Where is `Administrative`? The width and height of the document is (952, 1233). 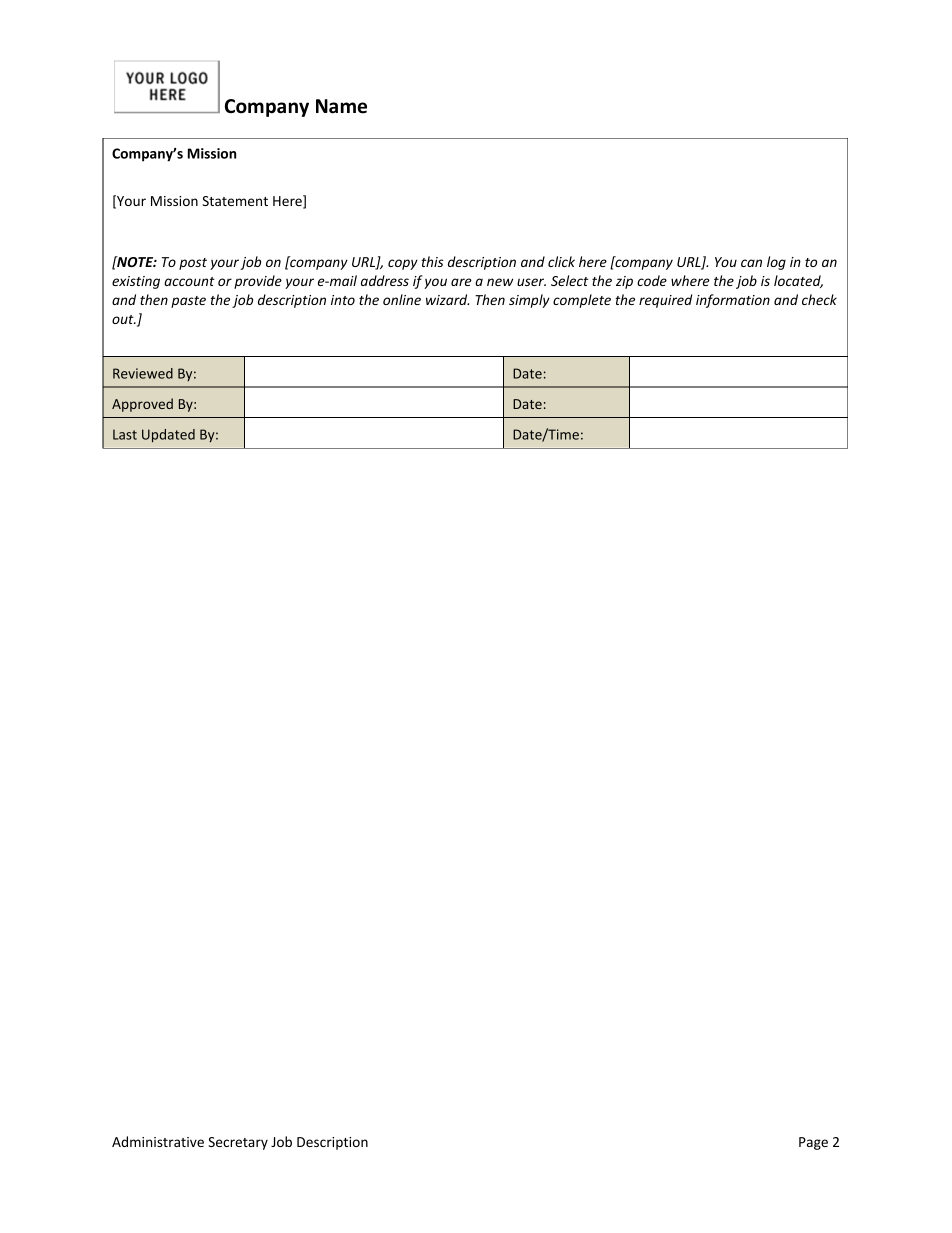 Administrative is located at coordinates (158, 1141).
